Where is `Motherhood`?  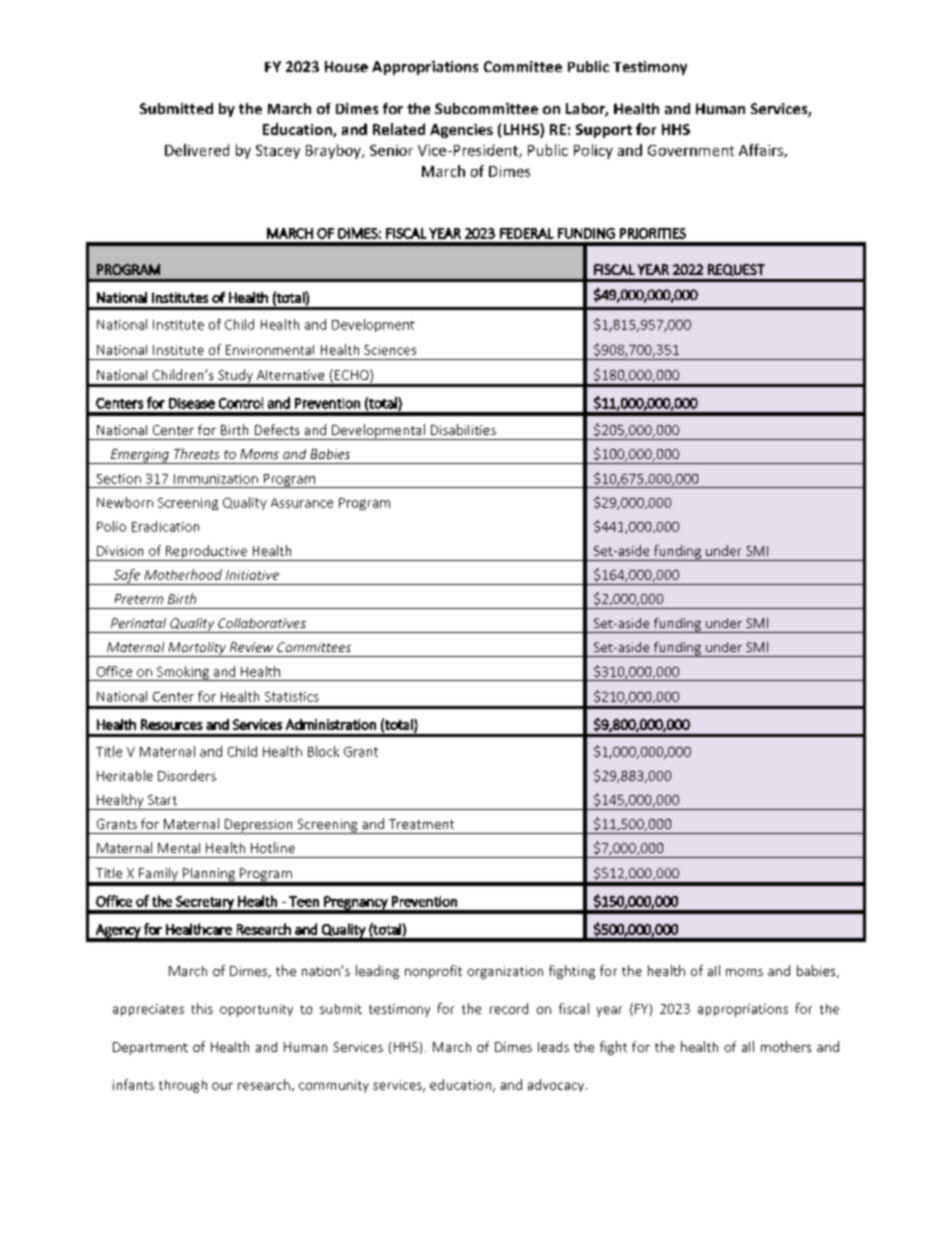 Motherhood is located at coordinates (183, 574).
